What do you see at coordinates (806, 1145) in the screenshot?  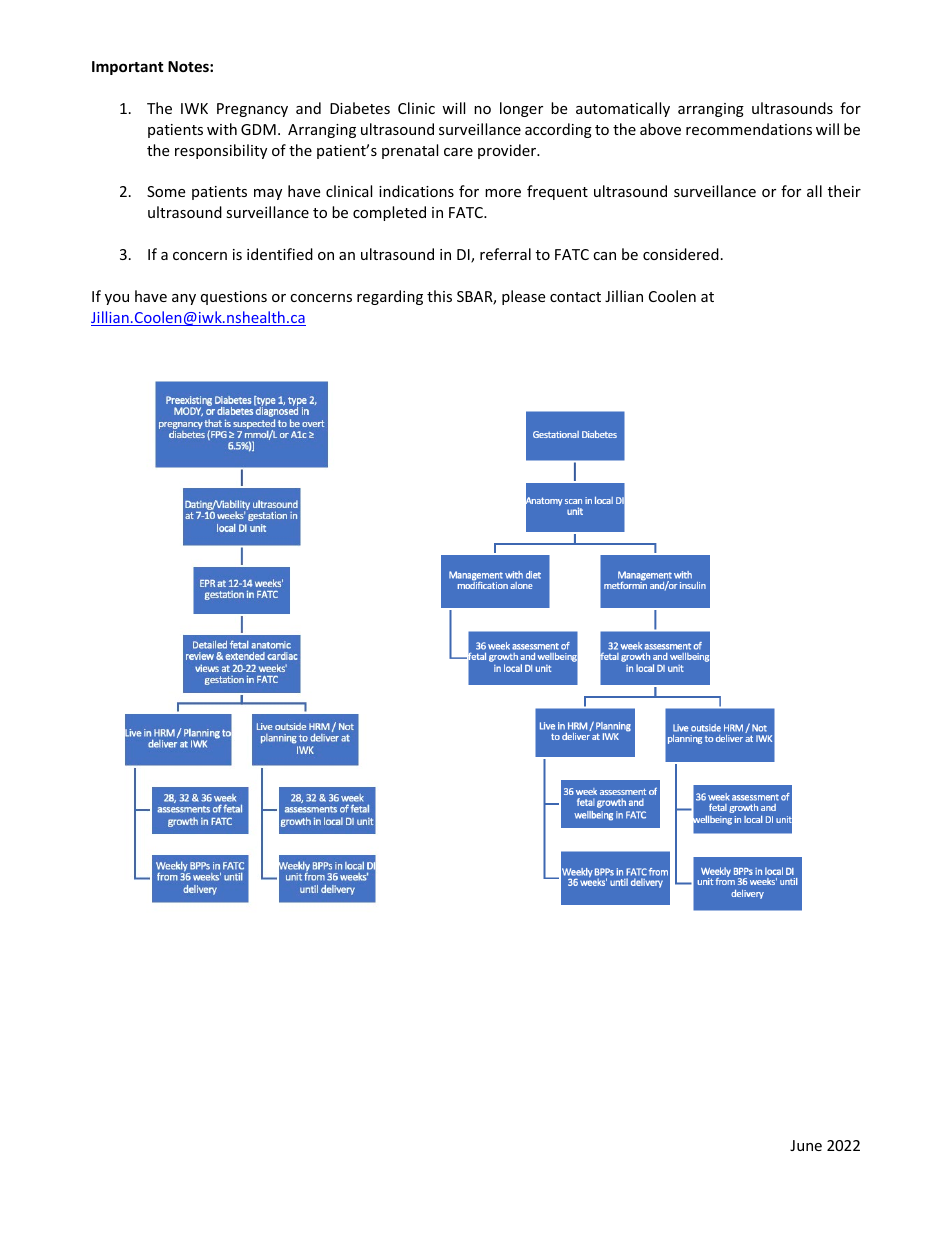 I see `June` at bounding box center [806, 1145].
